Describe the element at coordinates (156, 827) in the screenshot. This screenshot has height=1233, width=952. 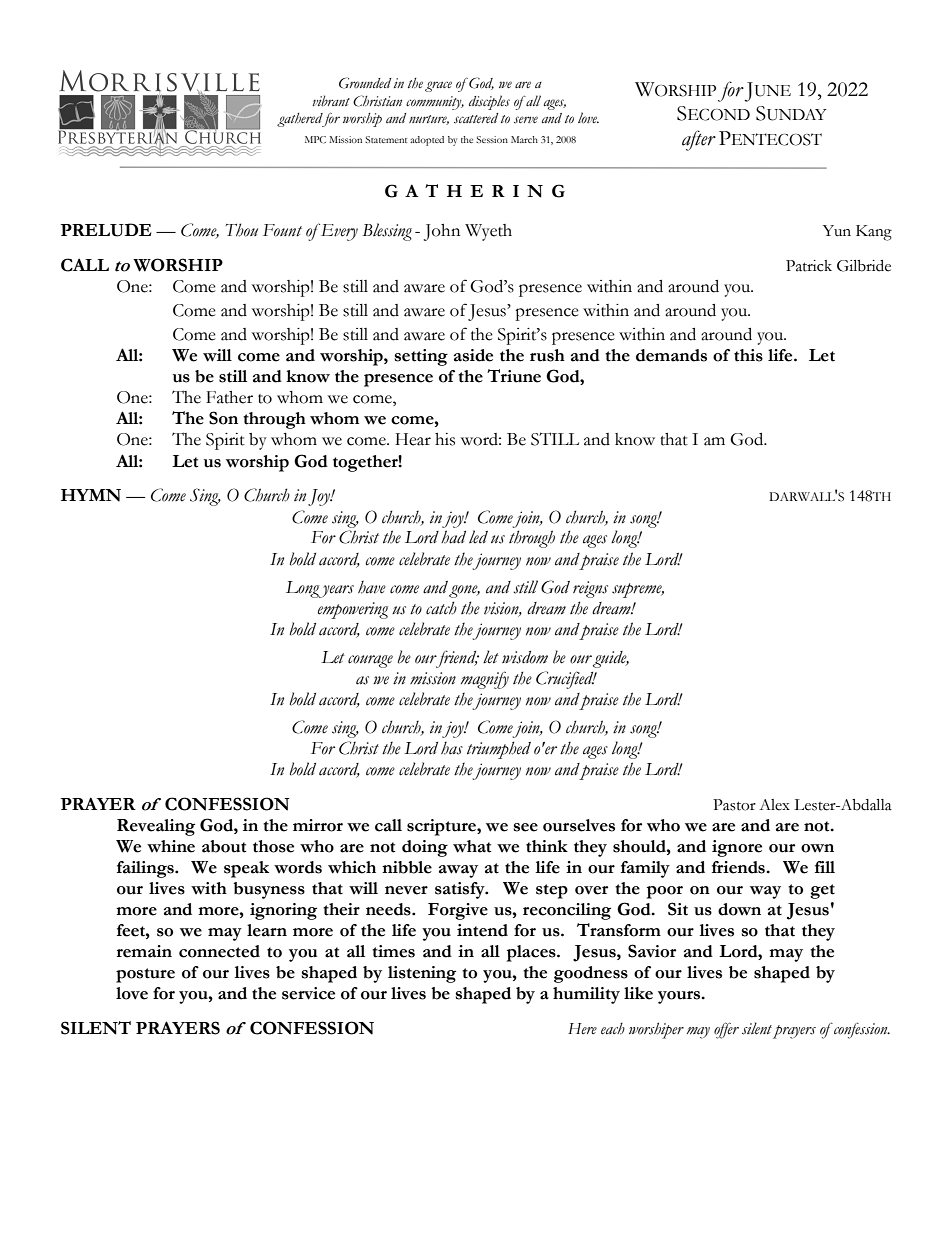
I see `Revealing` at that location.
